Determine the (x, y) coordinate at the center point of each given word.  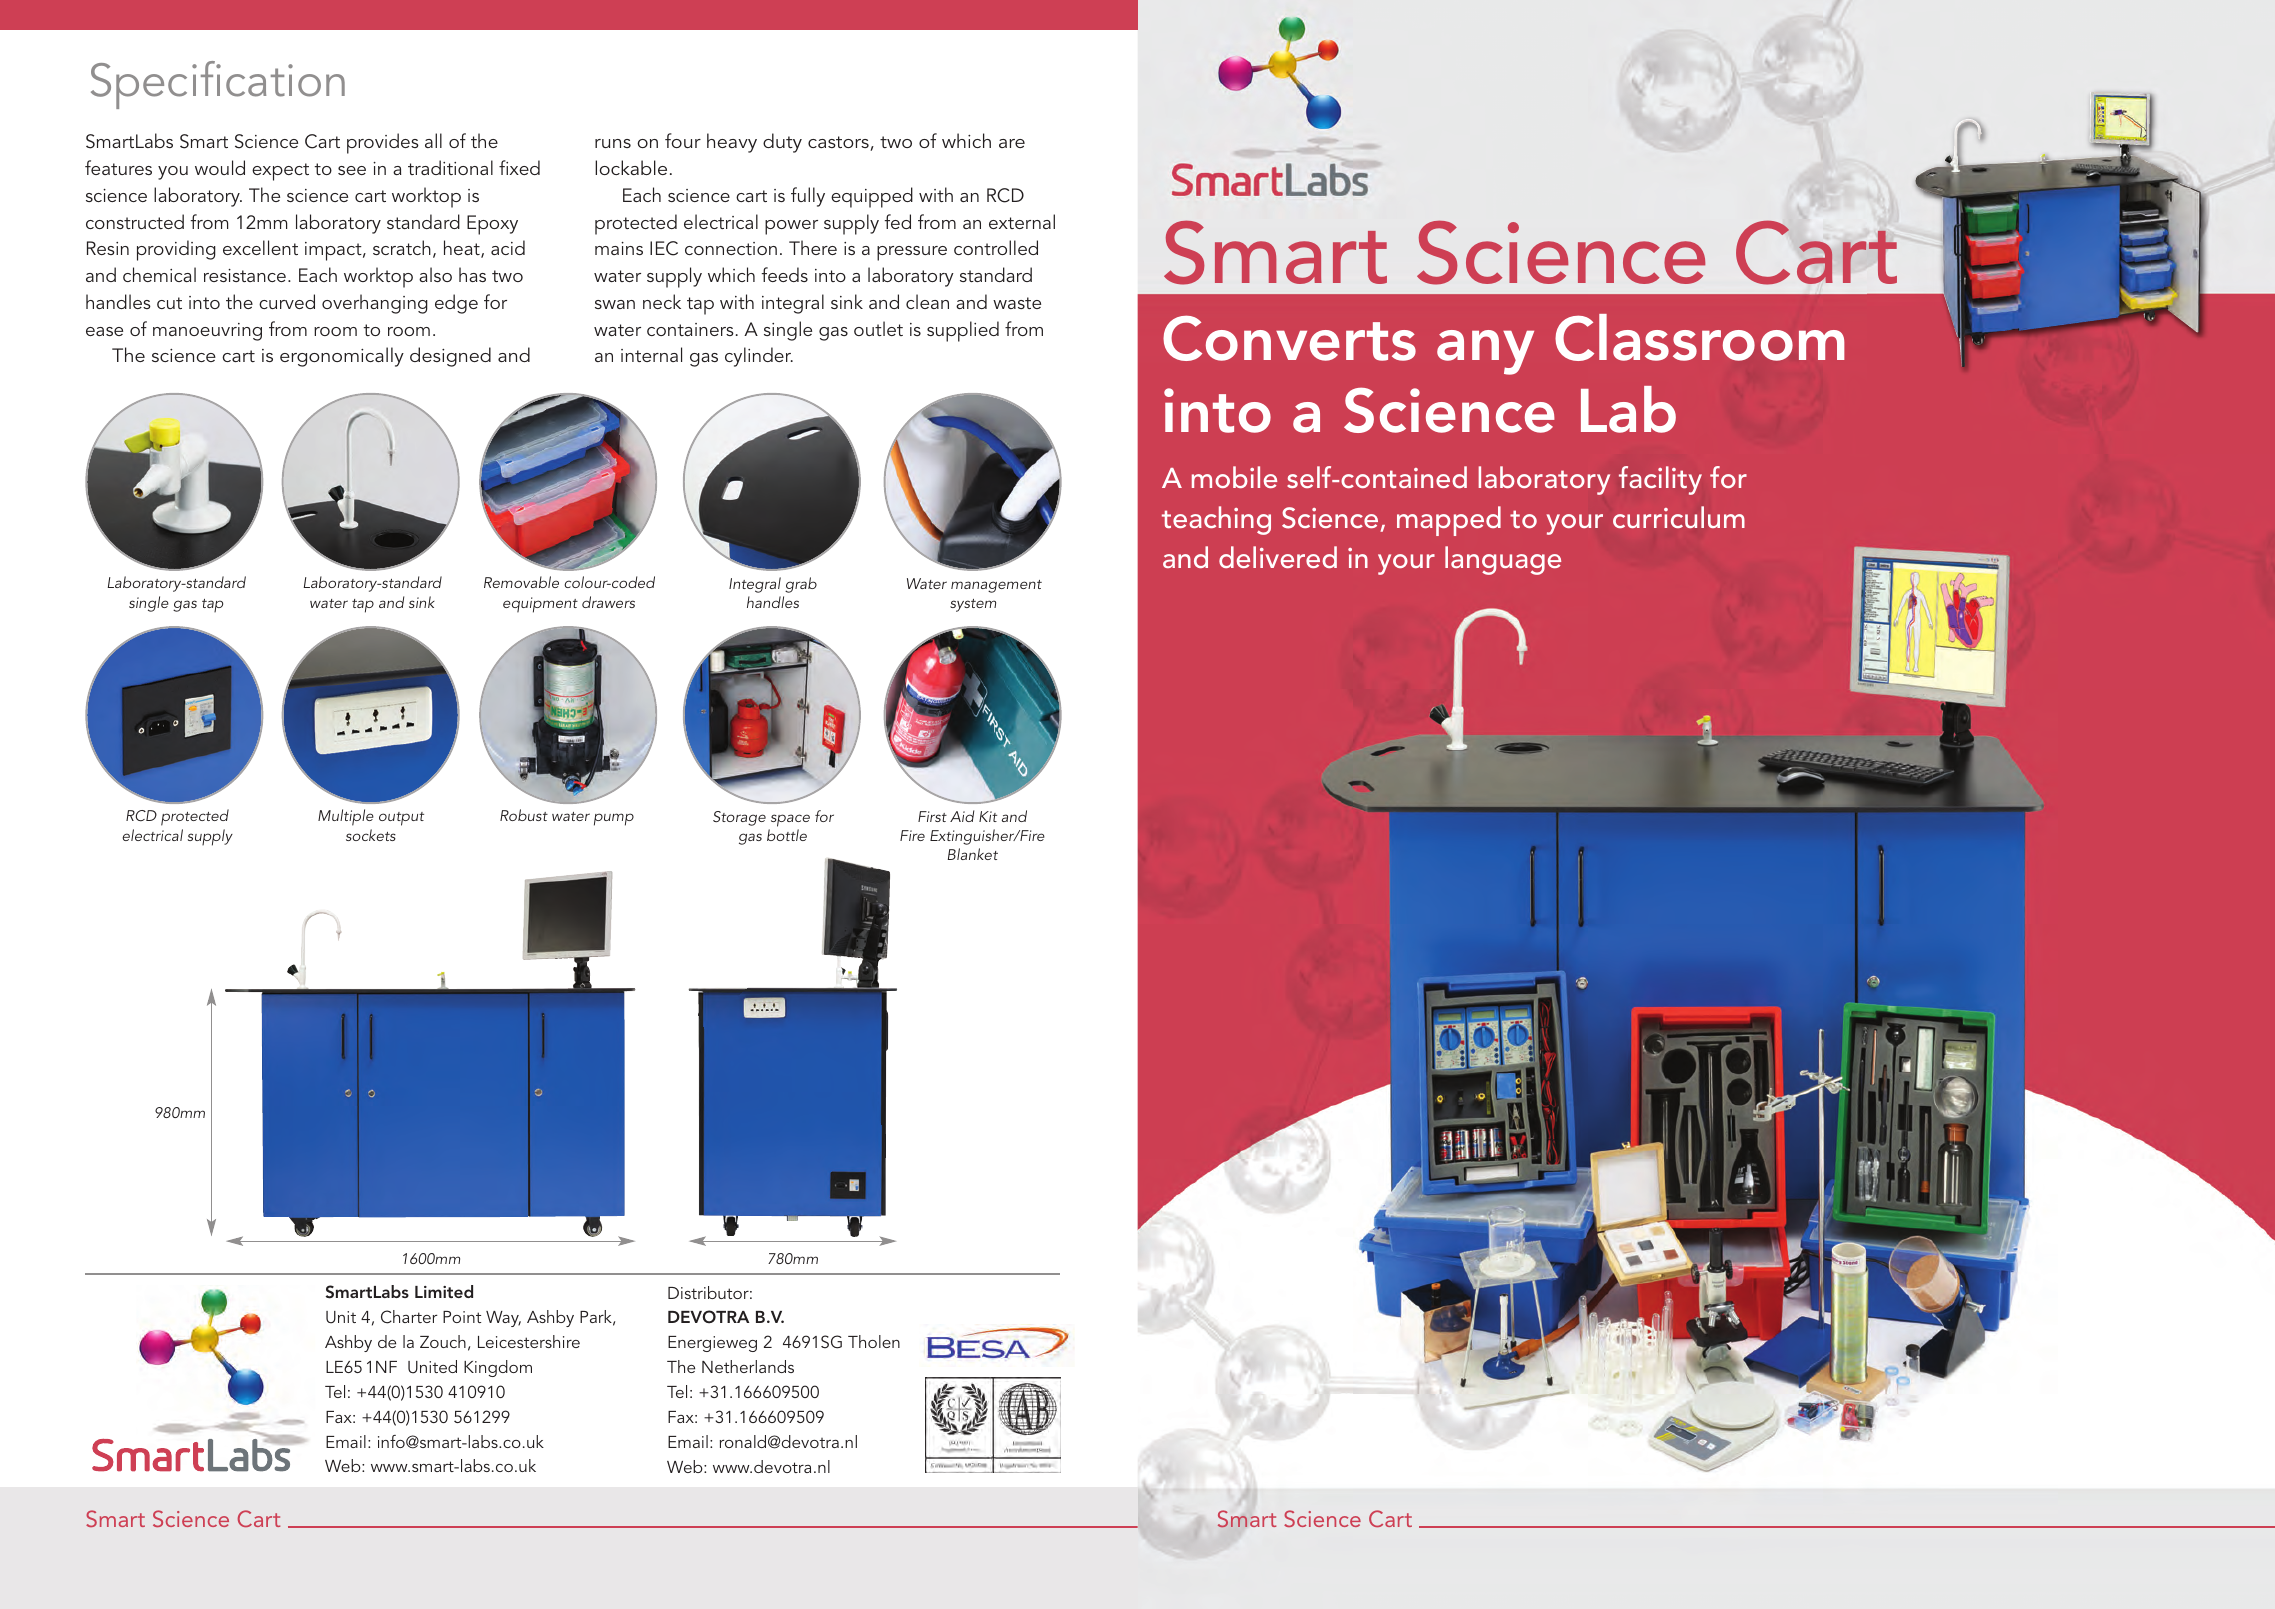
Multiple (346, 817)
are (1012, 143)
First (932, 816)
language (1503, 560)
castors (839, 143)
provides (383, 143)
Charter (409, 1317)
